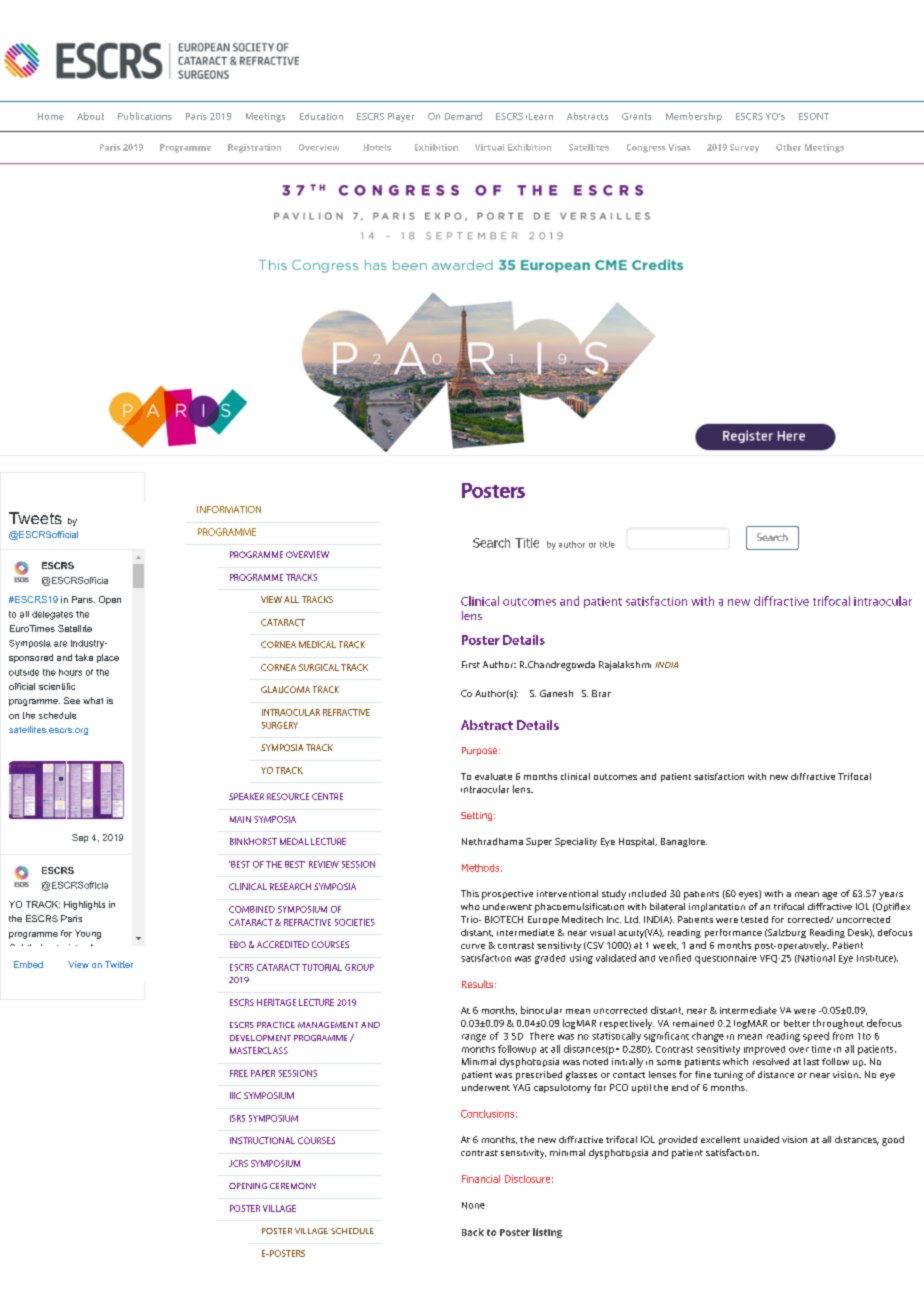 Image resolution: width=924 pixels, height=1307 pixels. I want to click on Ganesh, so click(556, 693).
